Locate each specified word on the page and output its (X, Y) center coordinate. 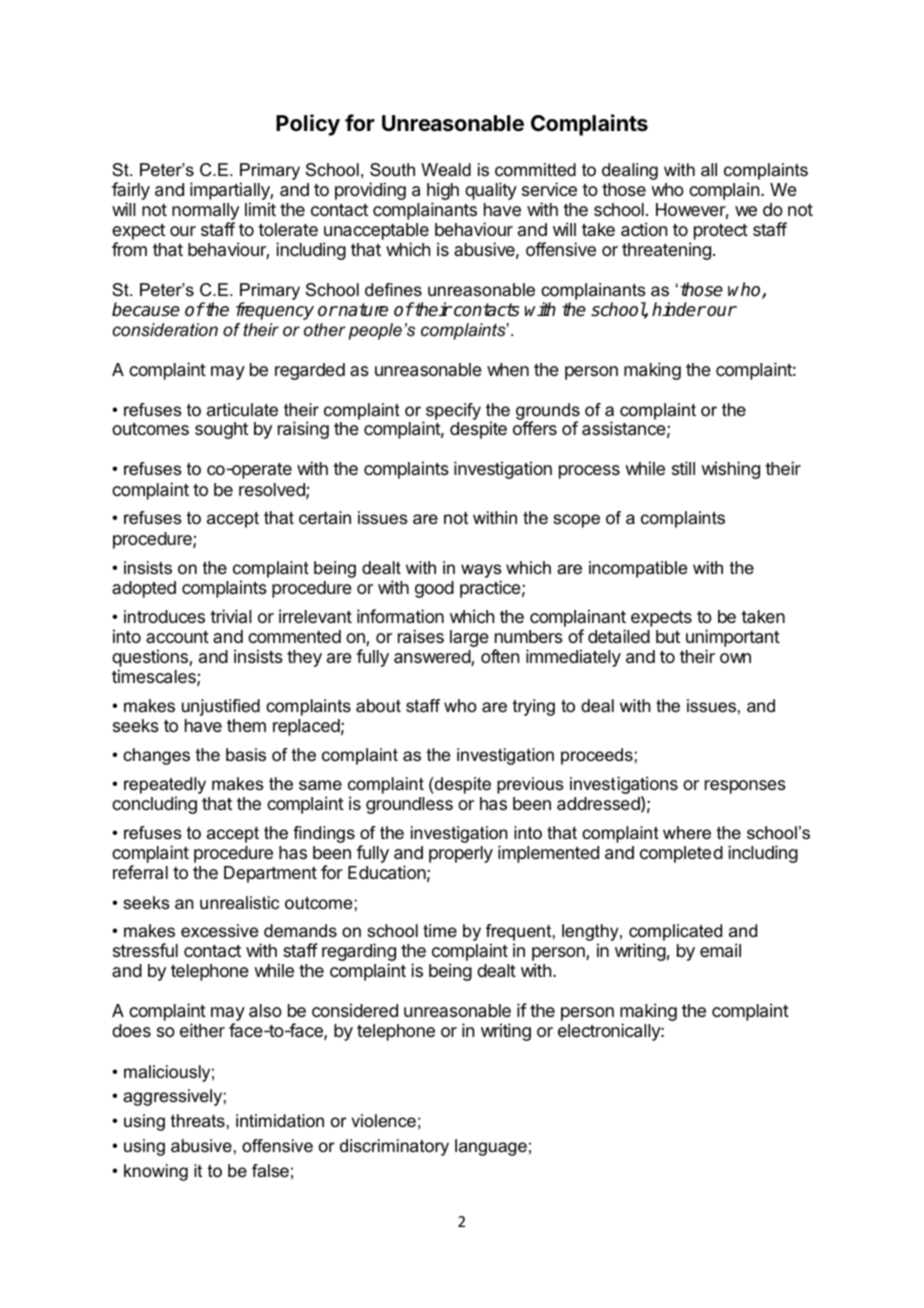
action (644, 229)
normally (205, 213)
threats (198, 1121)
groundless (409, 805)
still (683, 468)
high (443, 192)
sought (221, 430)
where (687, 832)
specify (453, 411)
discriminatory (394, 1147)
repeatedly (165, 787)
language (491, 1147)
